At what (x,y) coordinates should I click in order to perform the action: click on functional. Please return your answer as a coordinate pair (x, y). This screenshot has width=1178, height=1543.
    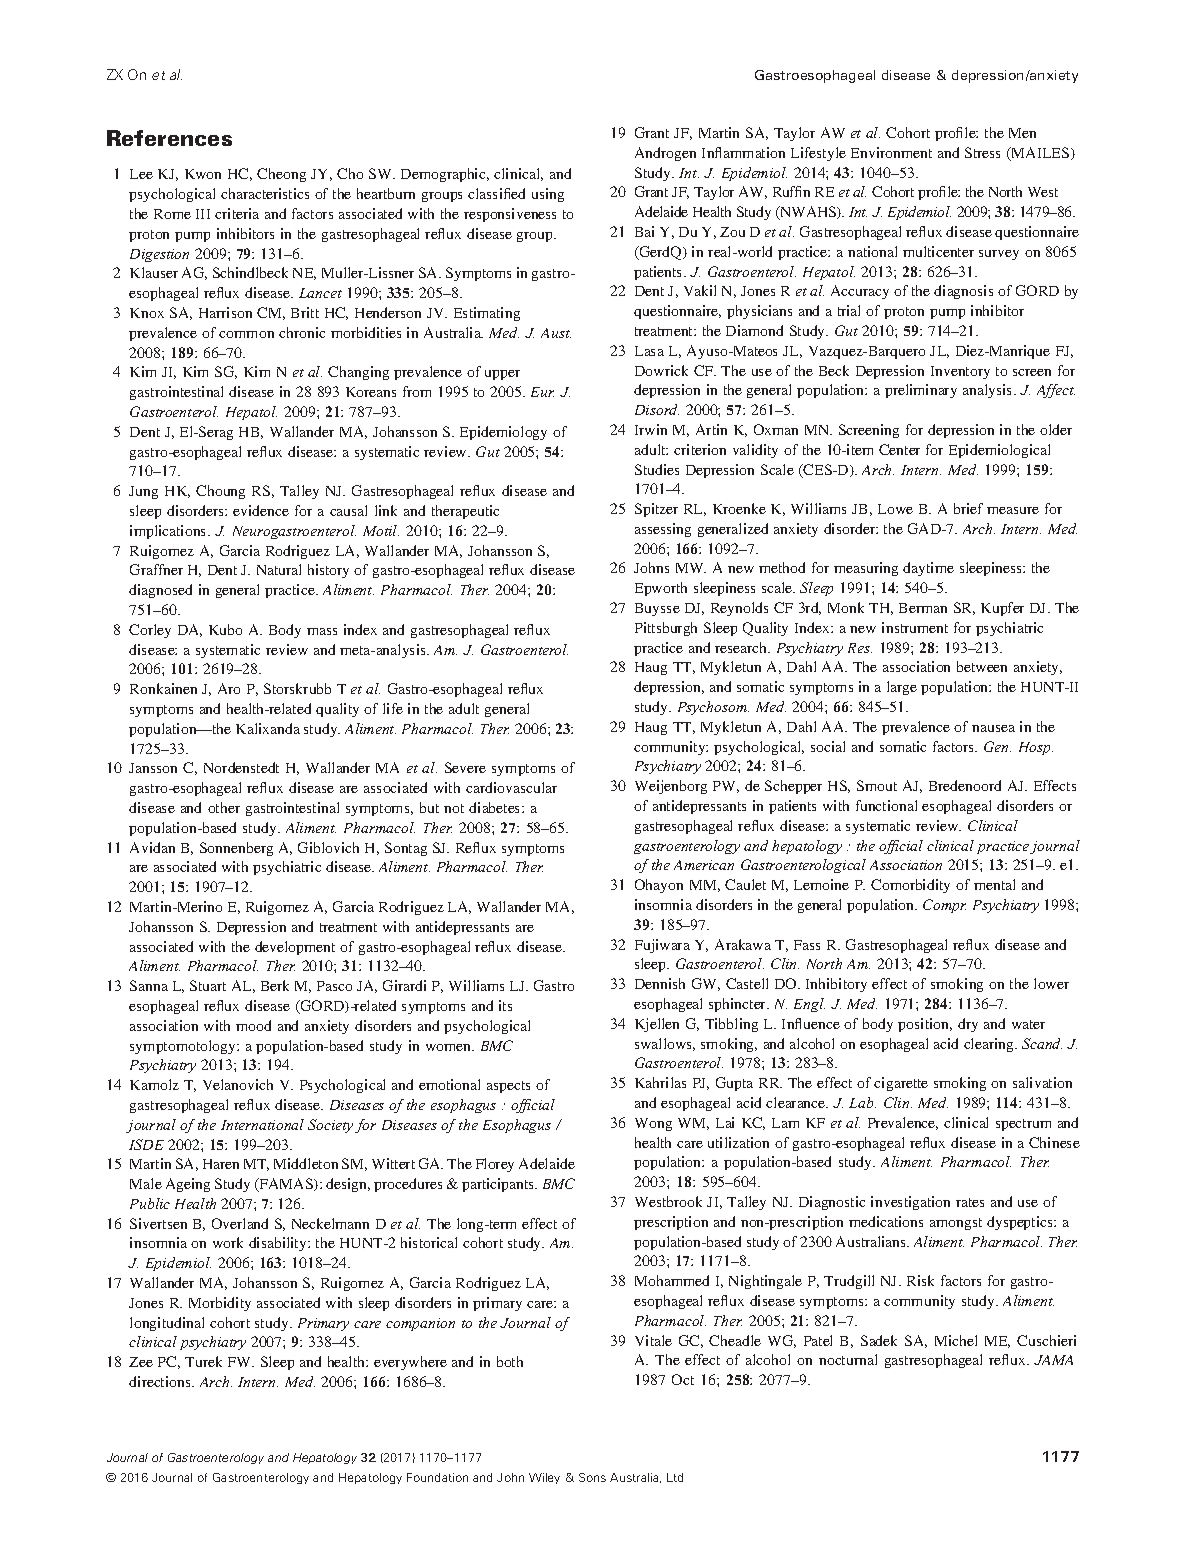
    Looking at the image, I should click on (886, 805).
